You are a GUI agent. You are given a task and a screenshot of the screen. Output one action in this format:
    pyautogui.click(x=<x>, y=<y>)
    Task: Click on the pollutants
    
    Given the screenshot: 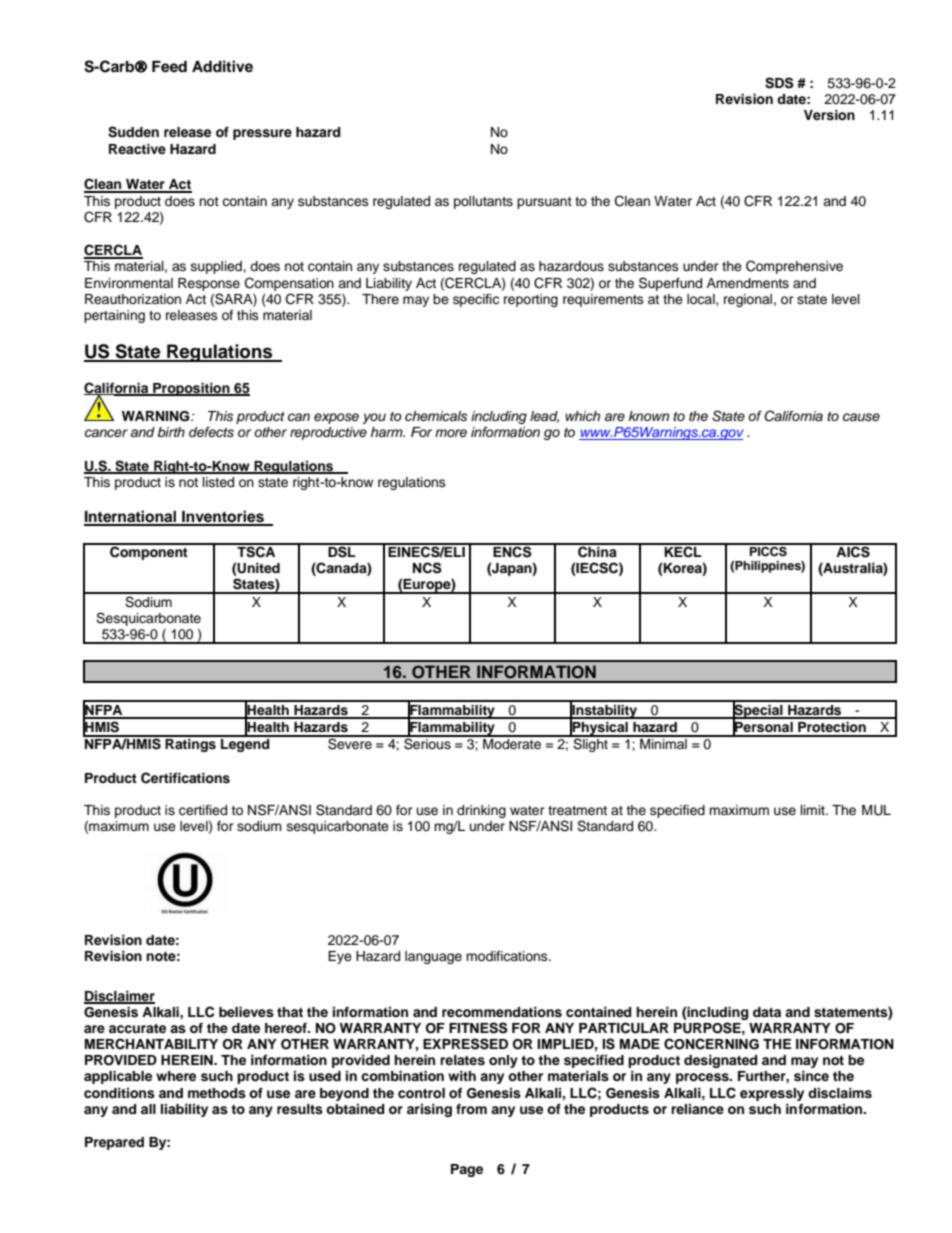 What is the action you would take?
    pyautogui.click(x=483, y=202)
